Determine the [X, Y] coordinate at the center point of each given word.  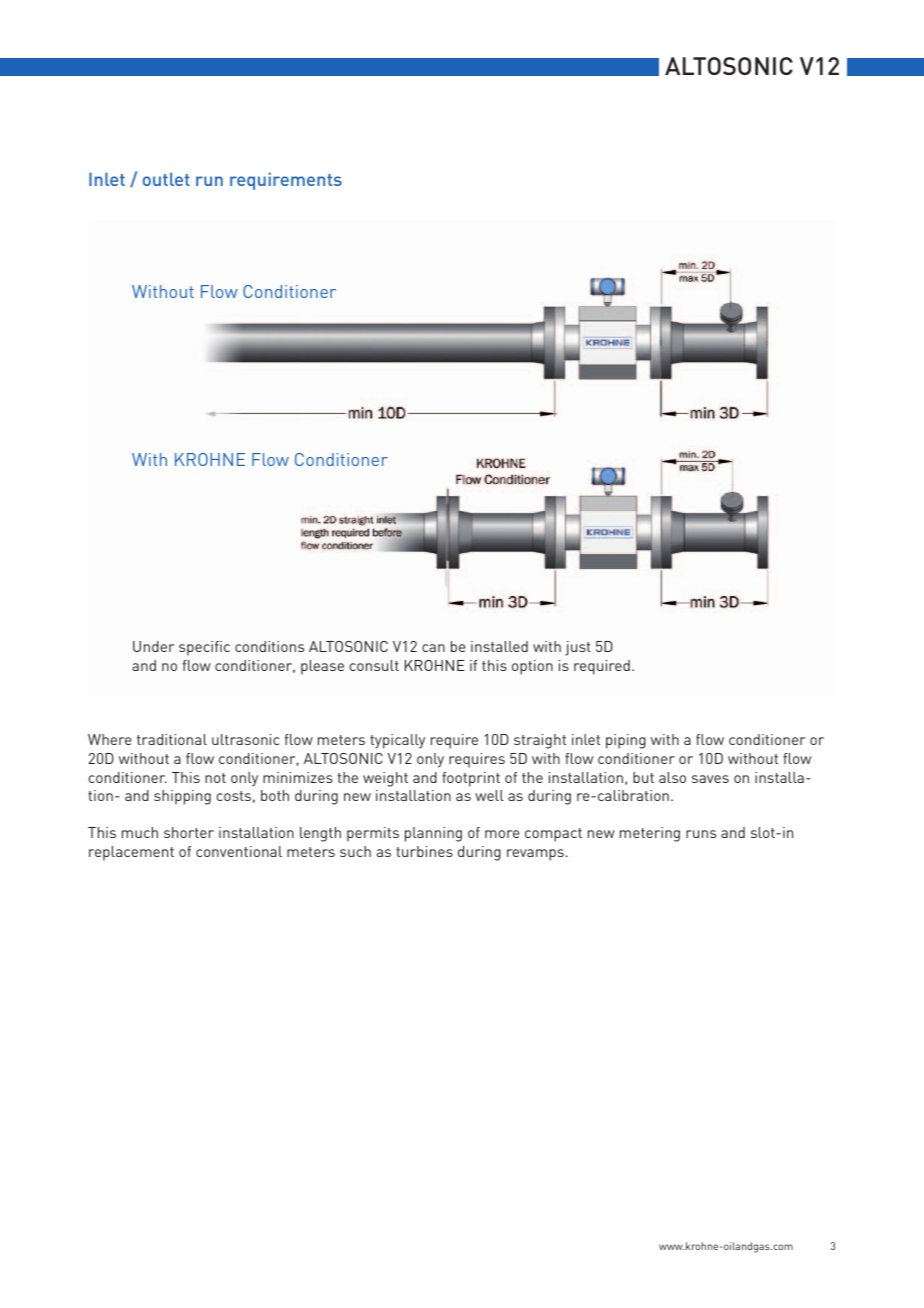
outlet [166, 179]
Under [153, 646]
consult [374, 665]
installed [499, 646]
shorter [189, 832]
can [433, 648]
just [578, 648]
